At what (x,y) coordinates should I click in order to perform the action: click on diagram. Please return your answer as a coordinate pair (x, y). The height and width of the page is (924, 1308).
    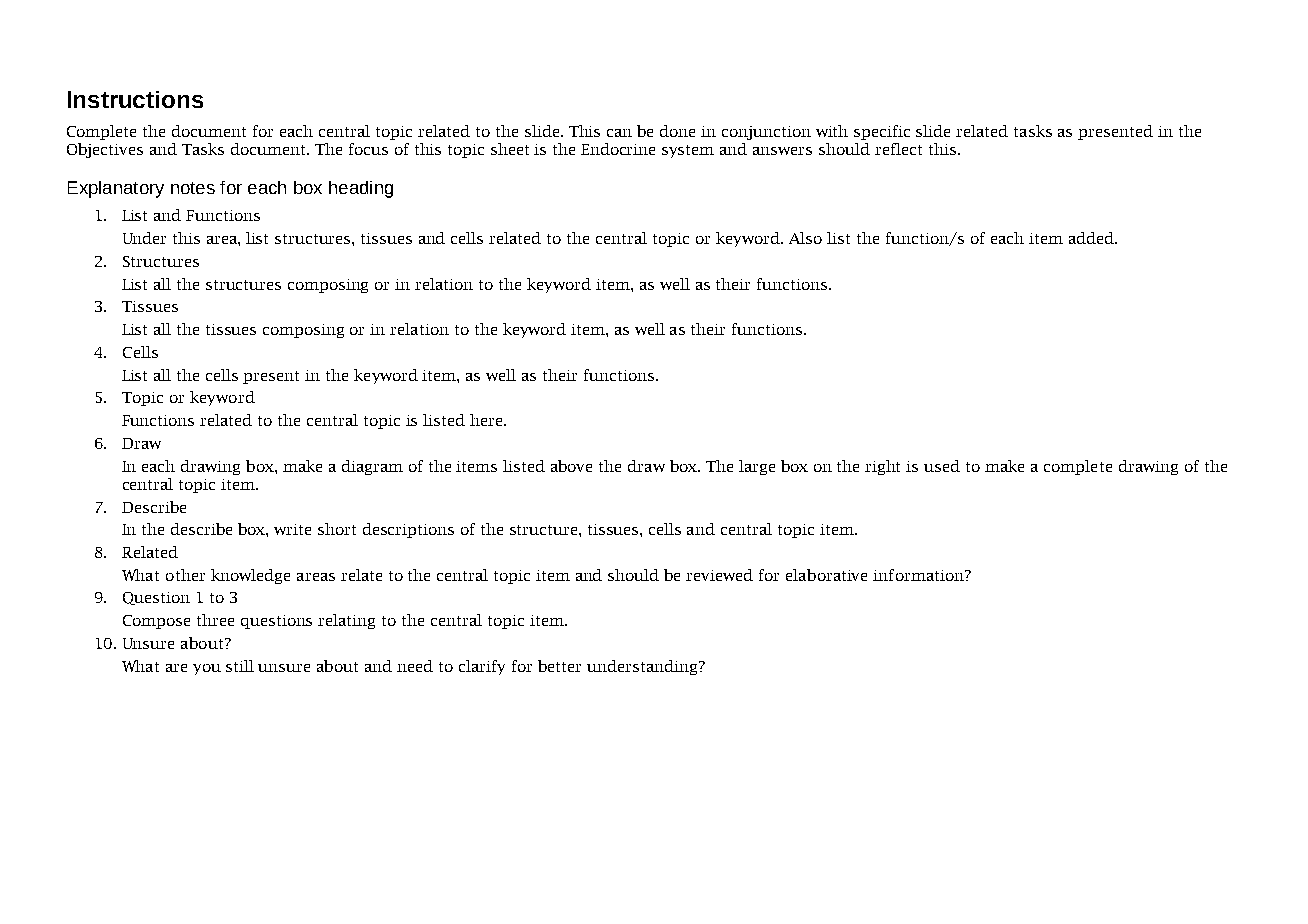
    Looking at the image, I should click on (372, 467).
